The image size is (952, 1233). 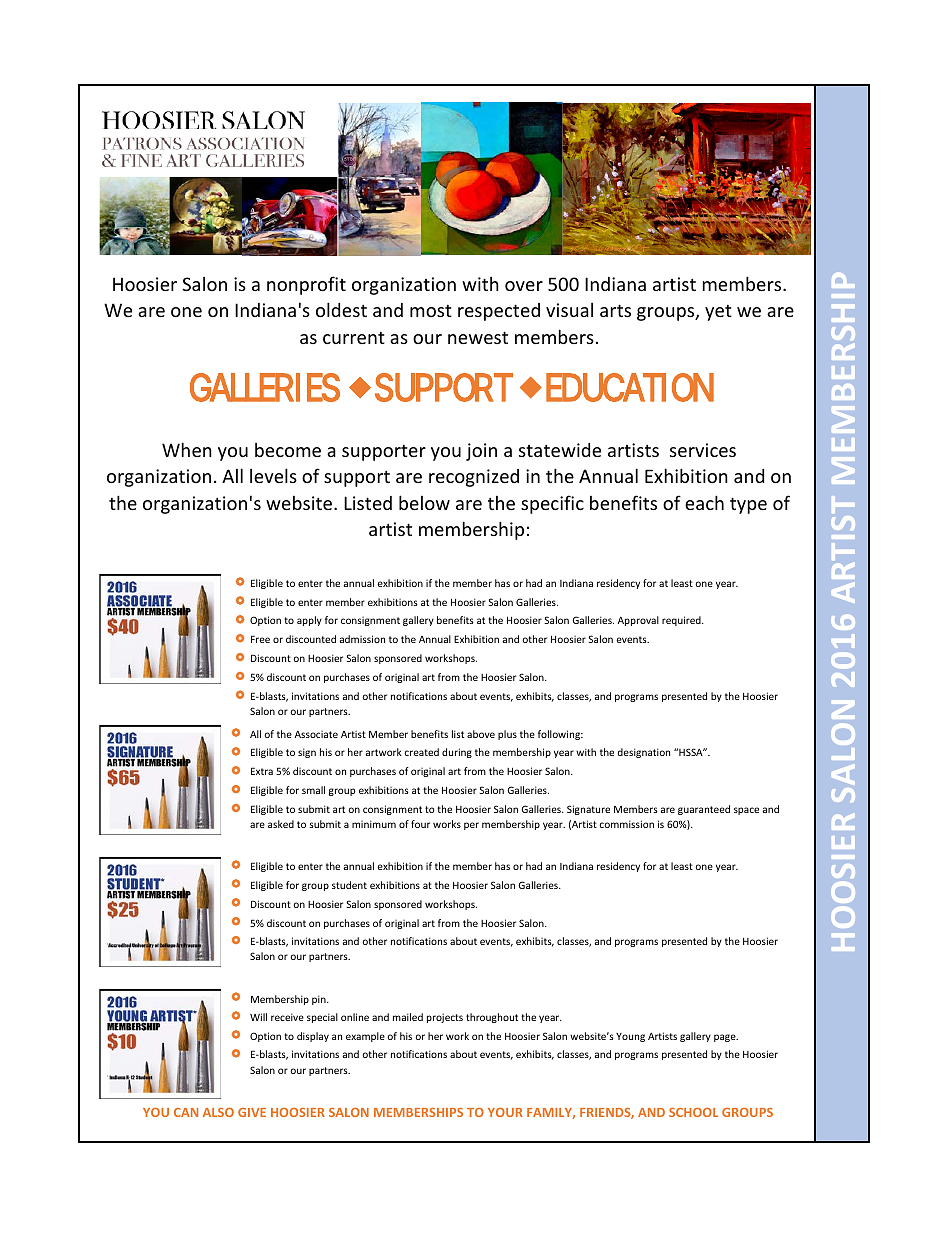 What do you see at coordinates (281, 824) in the screenshot?
I see `asked` at bounding box center [281, 824].
